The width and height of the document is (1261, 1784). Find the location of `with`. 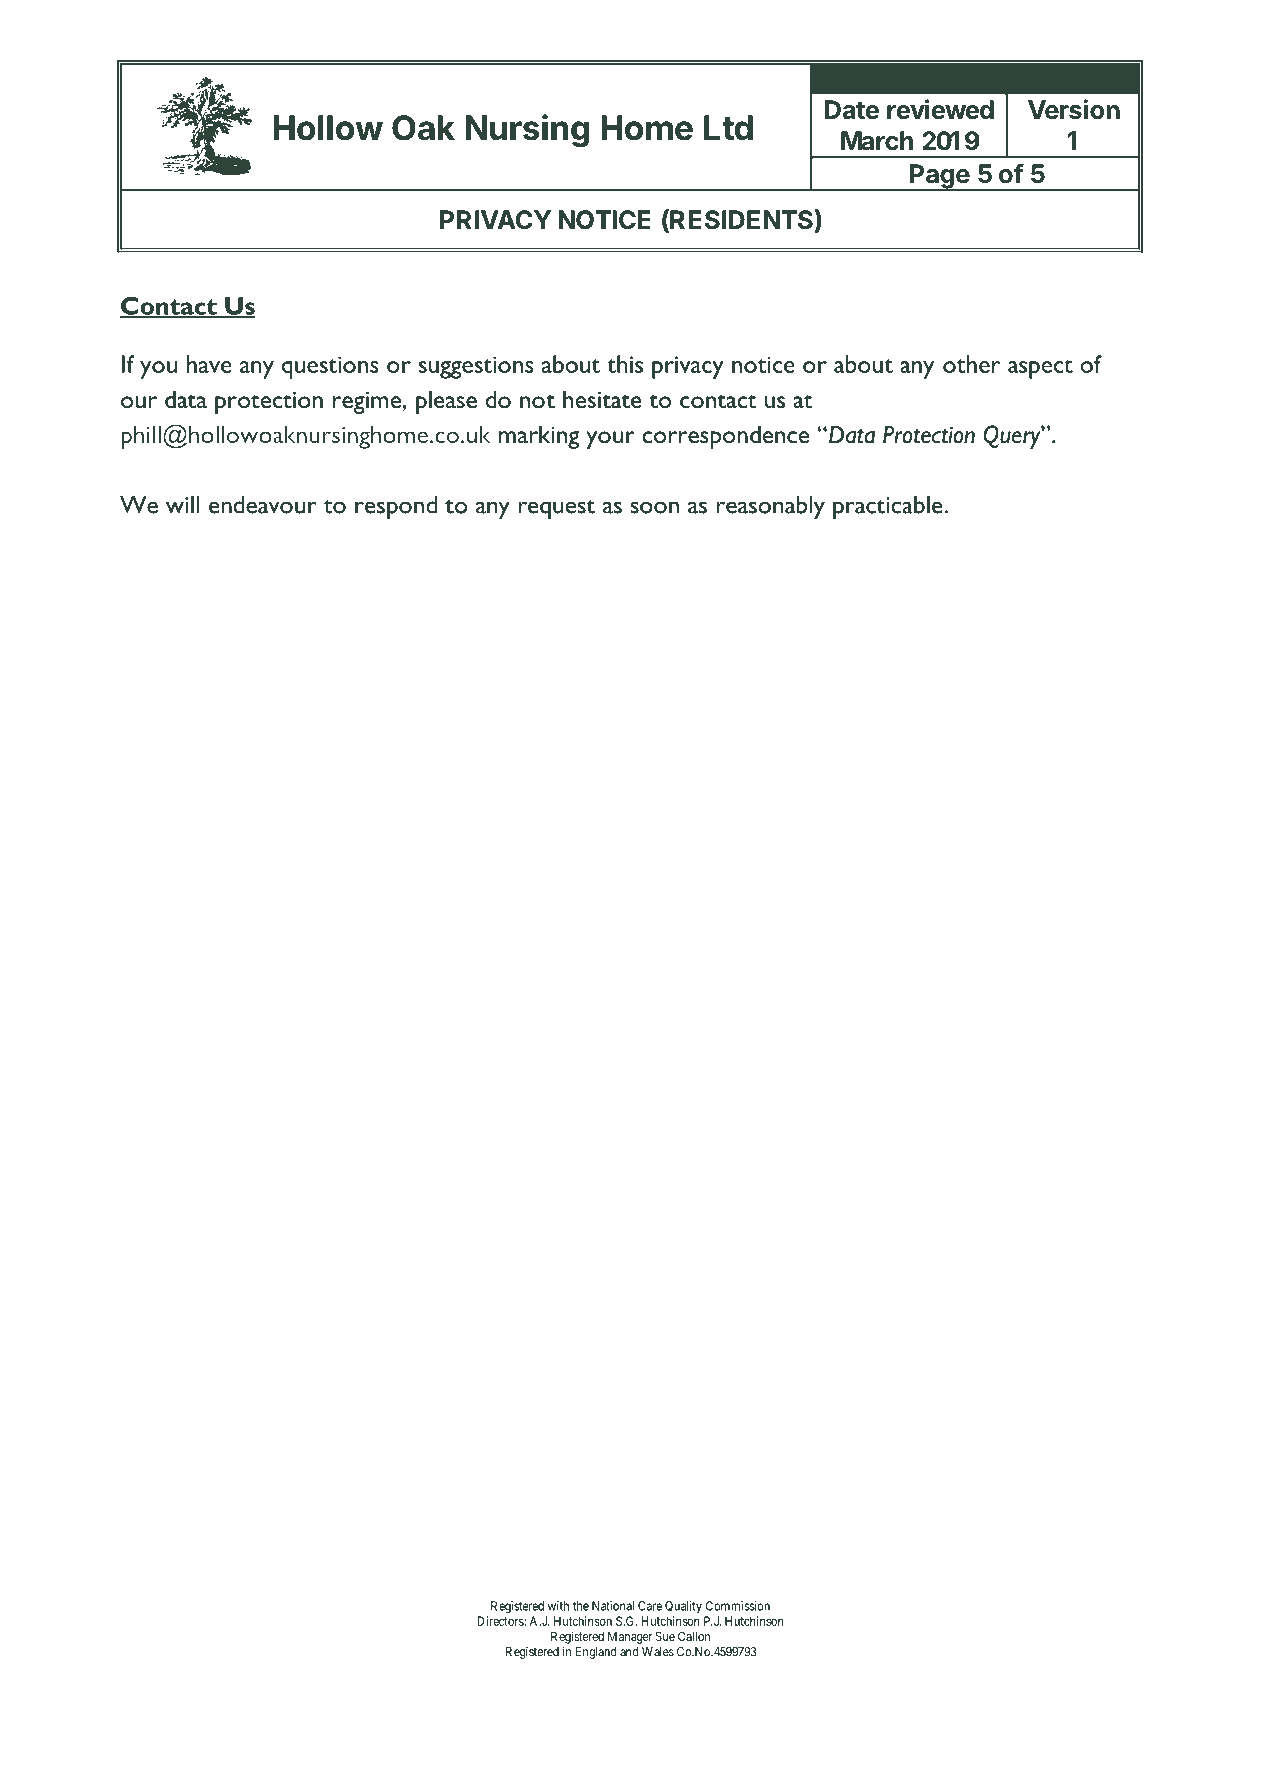

with is located at coordinates (558, 1606).
